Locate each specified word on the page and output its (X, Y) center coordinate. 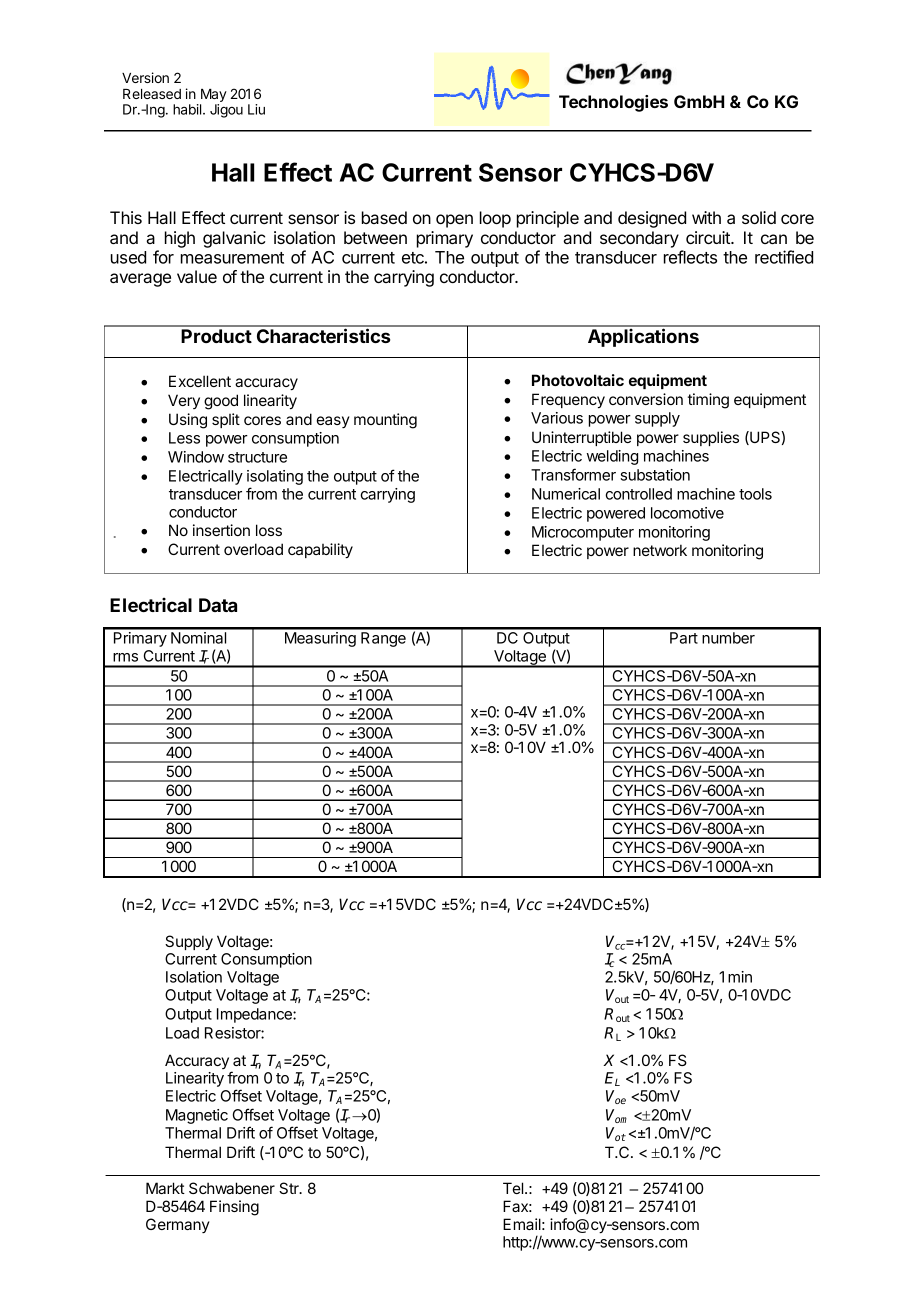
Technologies (613, 103)
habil (188, 109)
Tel (514, 1188)
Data (218, 605)
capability (320, 551)
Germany (178, 1225)
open (454, 221)
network (660, 550)
